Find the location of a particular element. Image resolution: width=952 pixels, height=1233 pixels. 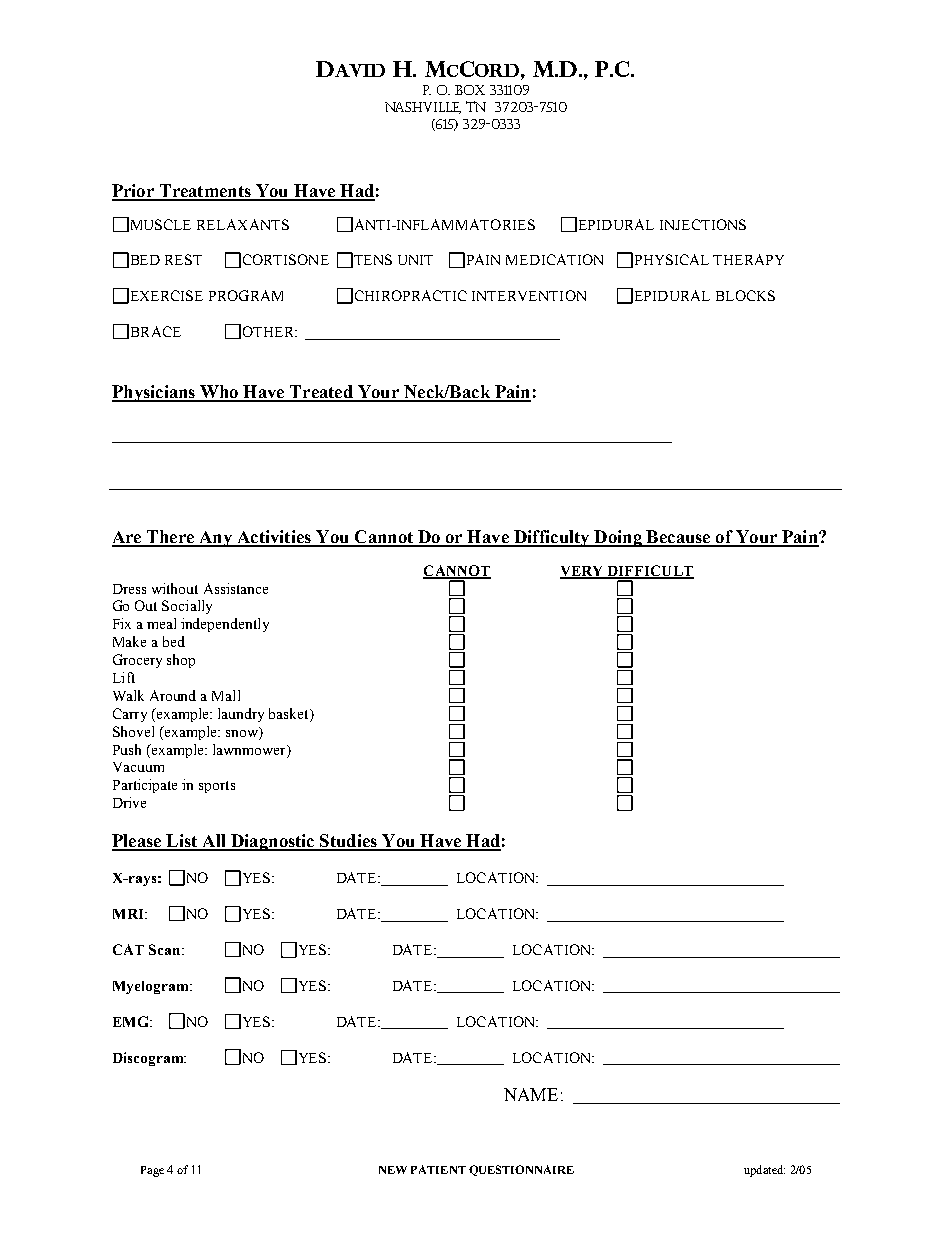

VERY is located at coordinates (583, 572).
